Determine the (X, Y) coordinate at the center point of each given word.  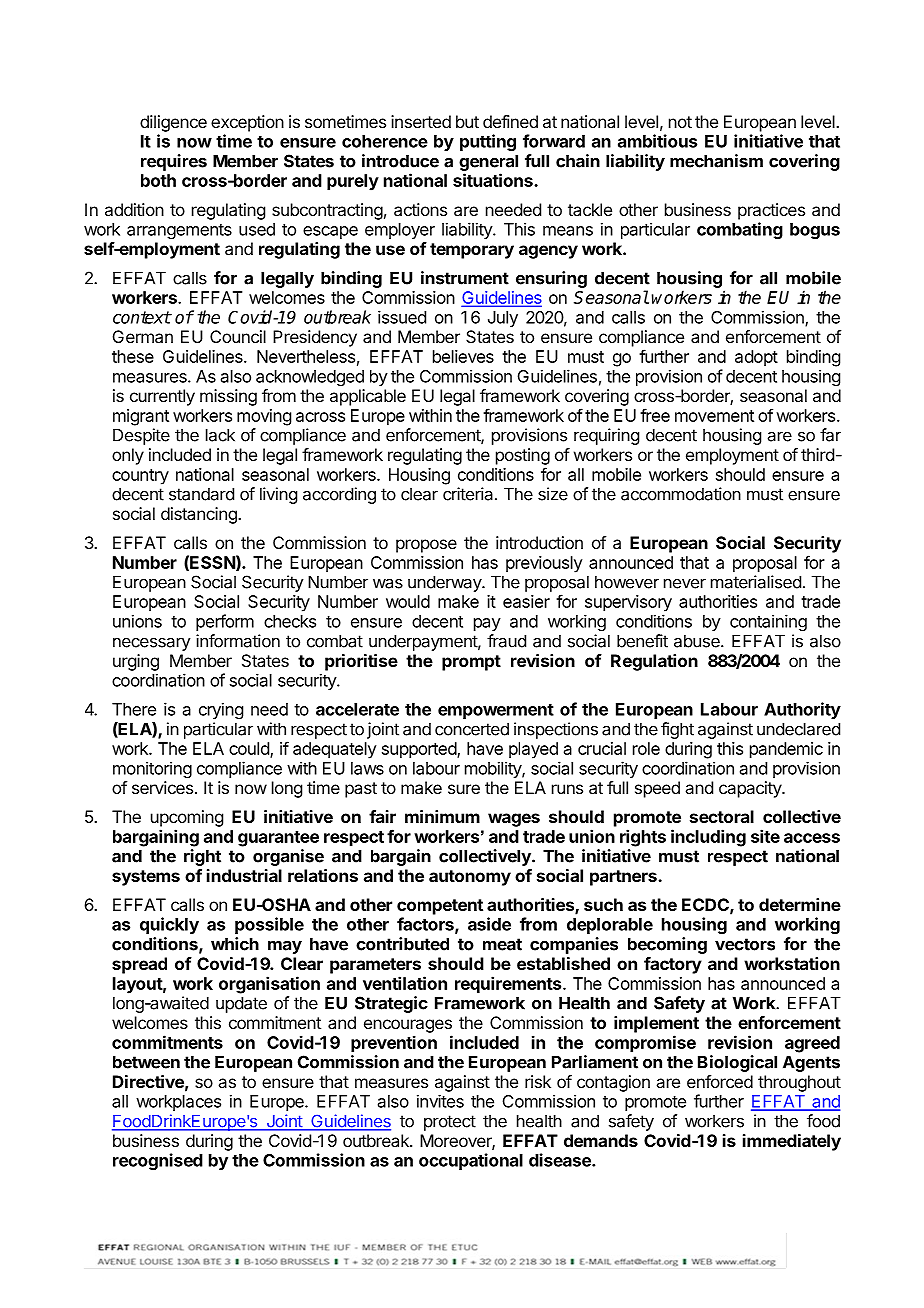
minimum (442, 816)
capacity (751, 789)
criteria (468, 494)
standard (201, 494)
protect (450, 1123)
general (488, 162)
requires (174, 162)
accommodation (681, 494)
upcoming (187, 818)
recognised (158, 1161)
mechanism (716, 161)
